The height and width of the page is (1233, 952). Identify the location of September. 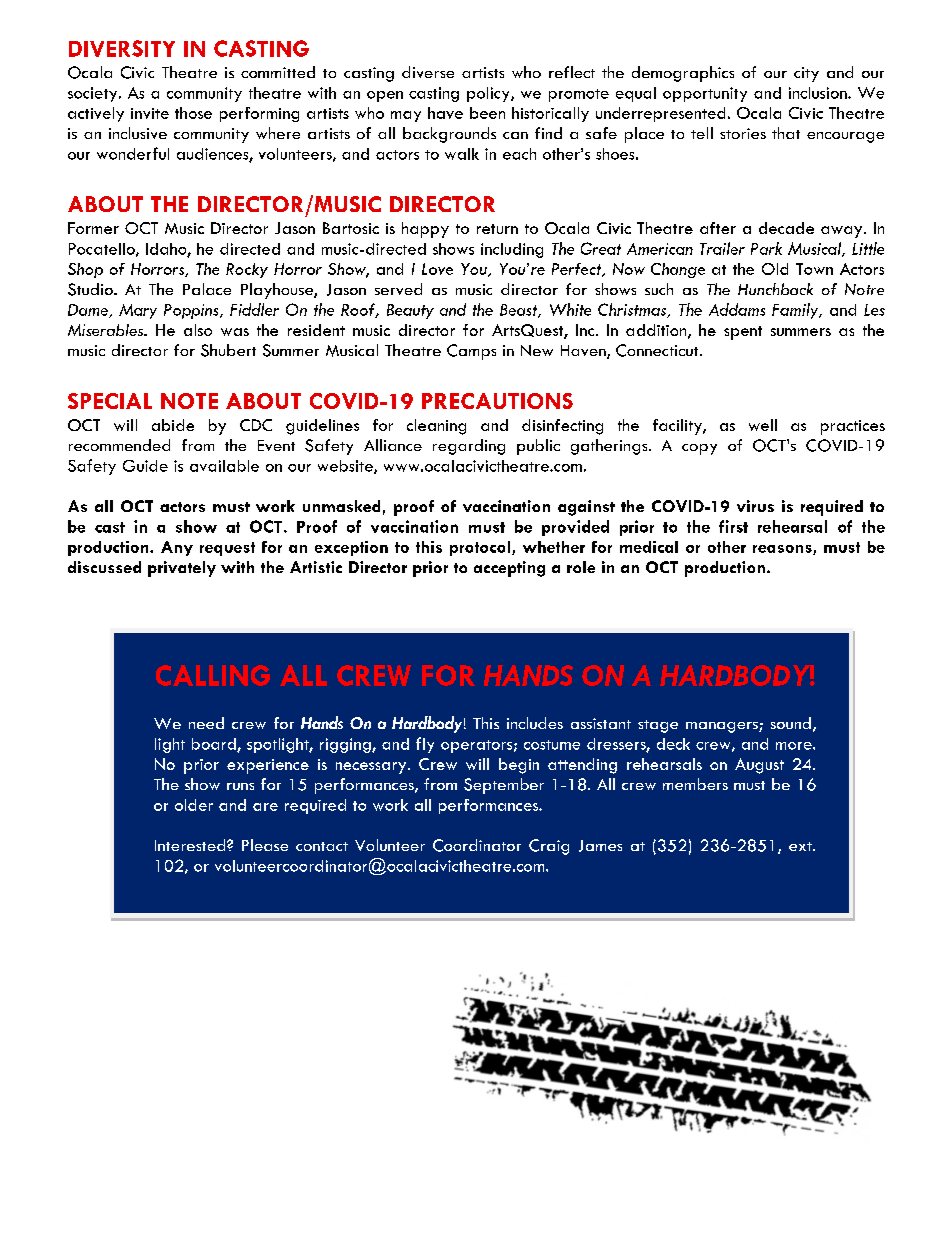
(504, 786).
